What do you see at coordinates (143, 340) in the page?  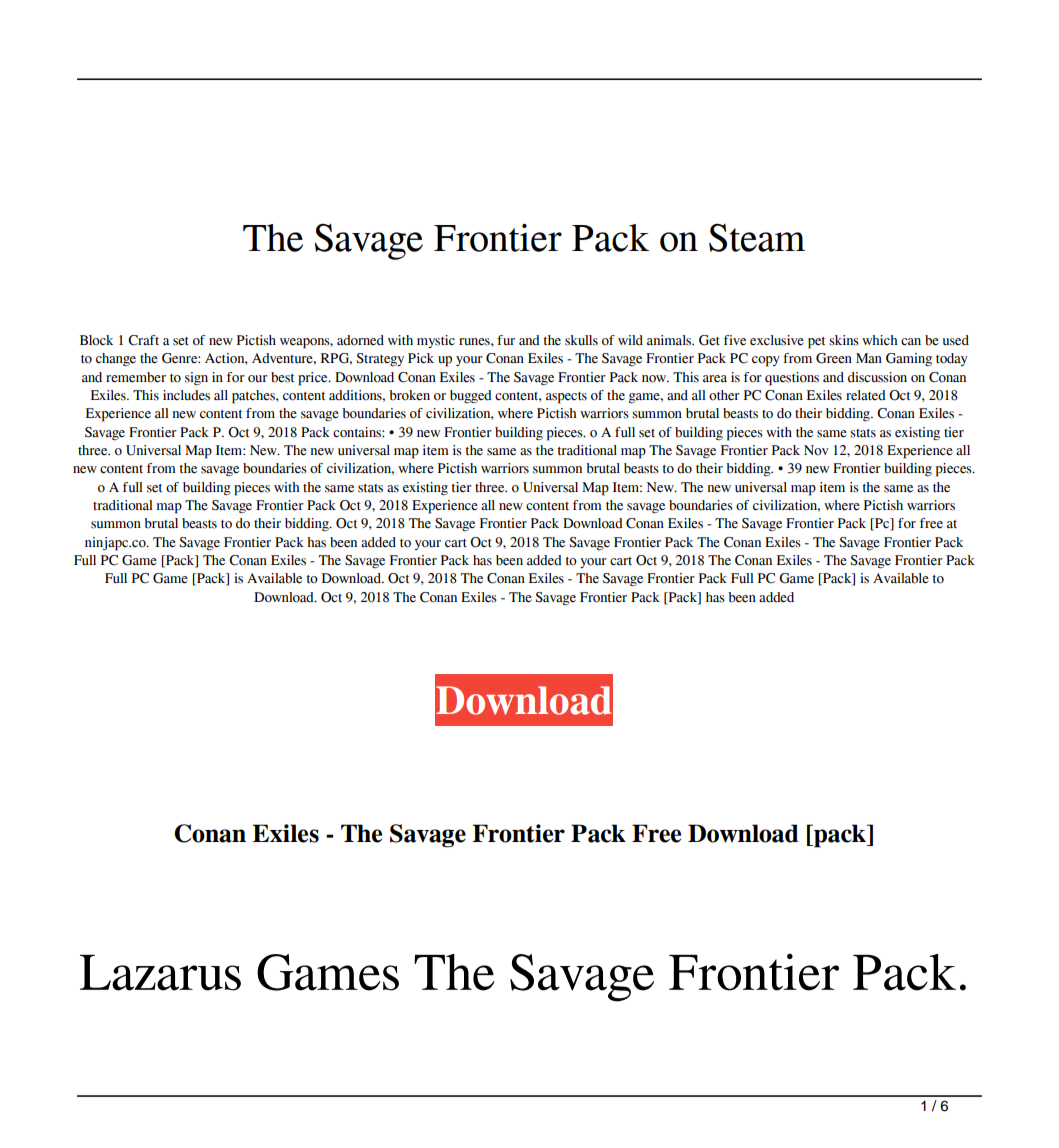 I see `Craft` at bounding box center [143, 340].
